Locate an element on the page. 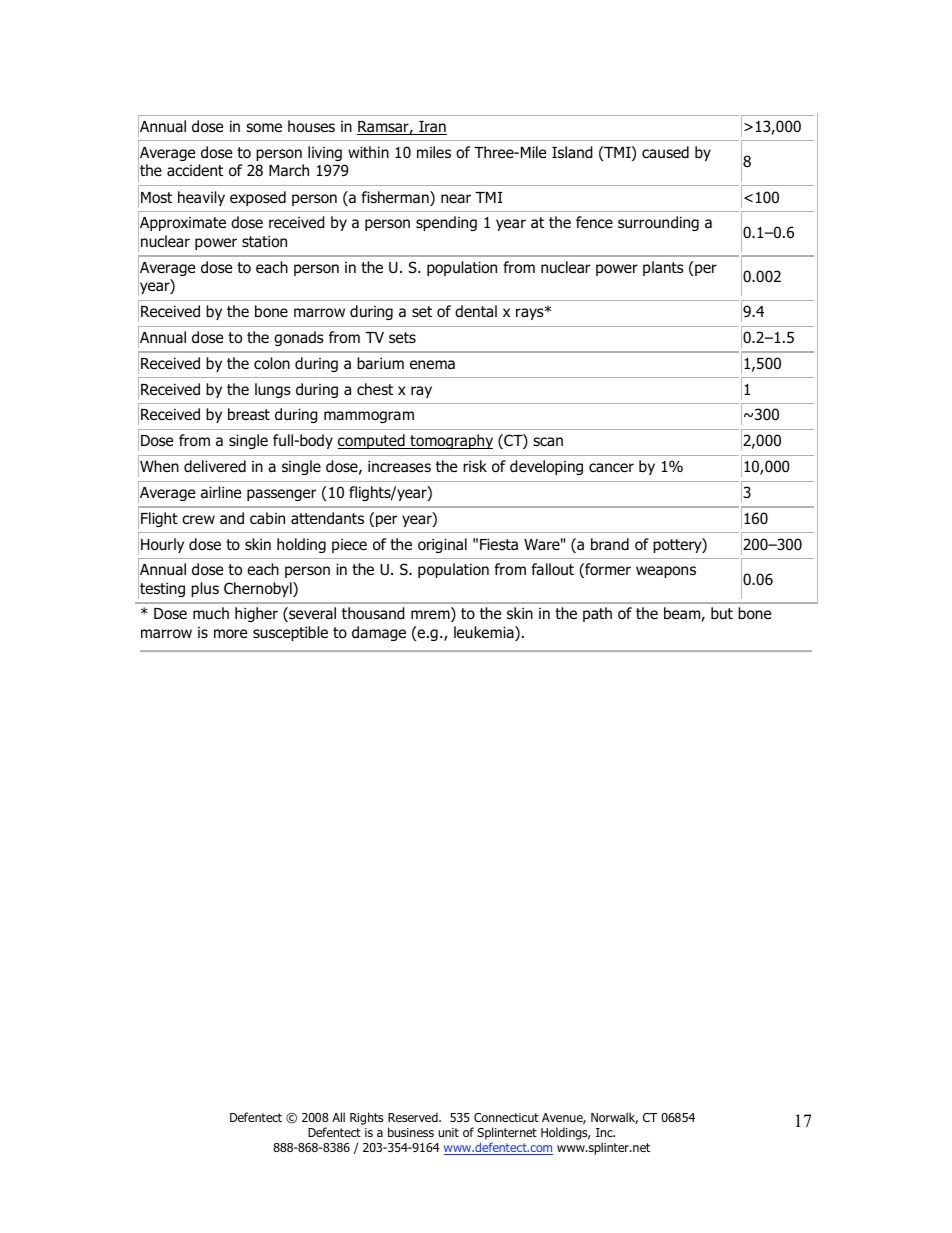 The width and height of the image is (952, 1233). caused is located at coordinates (665, 152).
